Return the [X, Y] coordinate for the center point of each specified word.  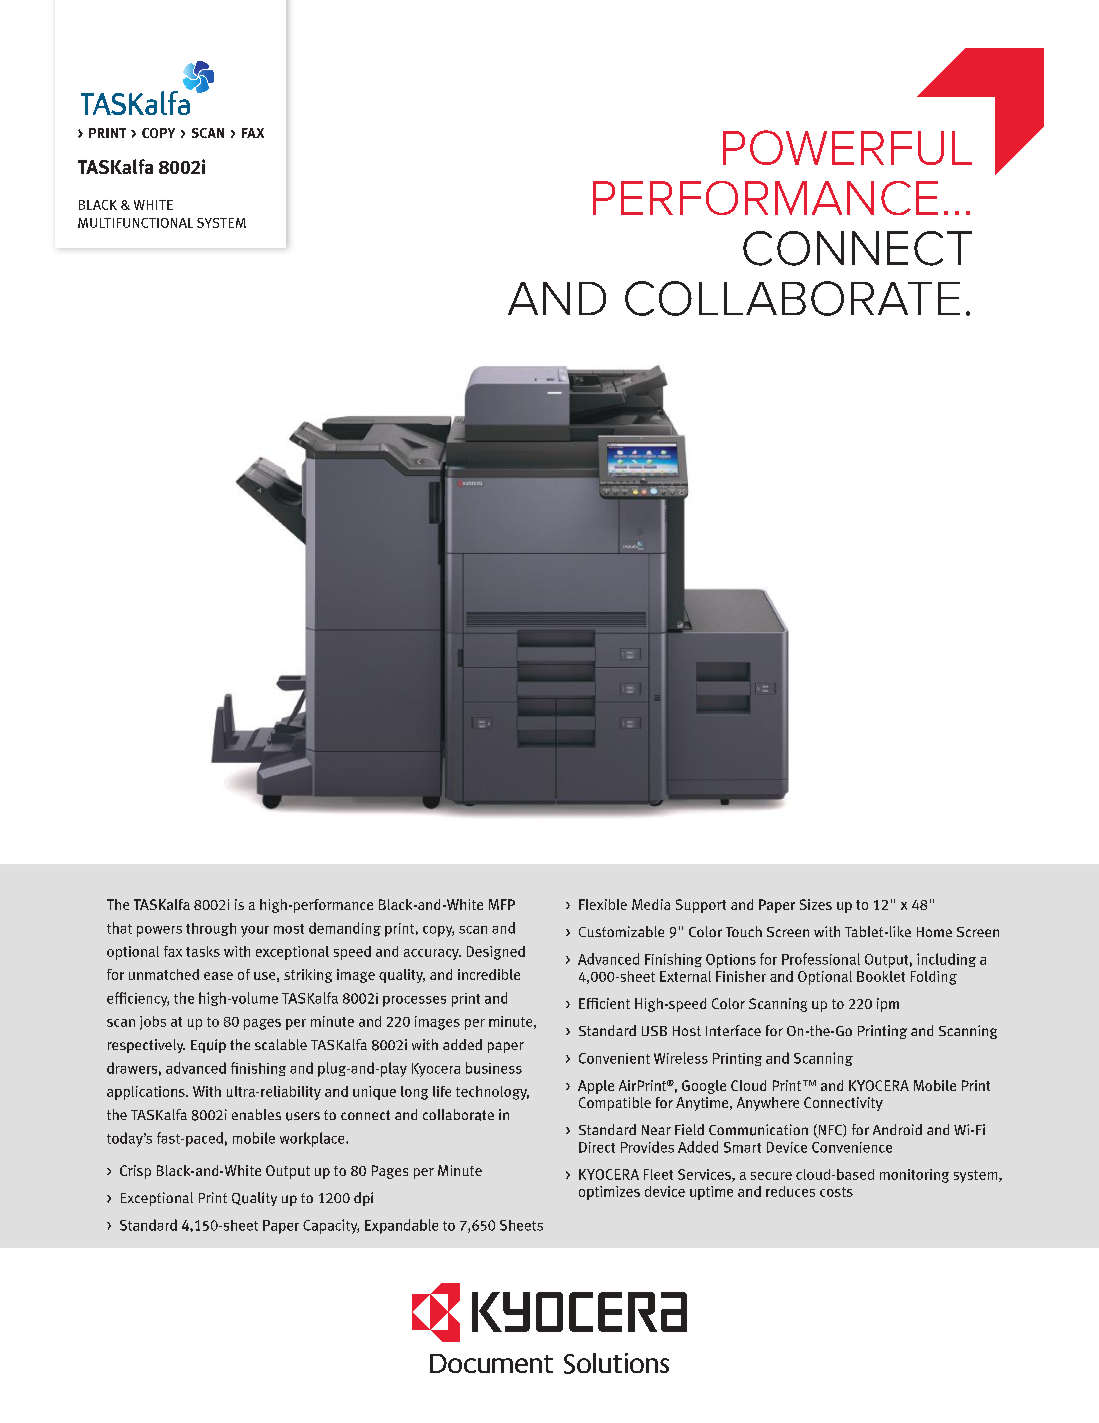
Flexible [603, 904]
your [255, 931]
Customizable [621, 931]
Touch [744, 931]
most [289, 929]
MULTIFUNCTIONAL [135, 223]
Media [651, 904]
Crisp [135, 1172]
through [211, 929]
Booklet [881, 976]
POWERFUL [847, 147]
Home [934, 932]
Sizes [816, 904]
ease [218, 976]
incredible [489, 974]
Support [701, 906]
